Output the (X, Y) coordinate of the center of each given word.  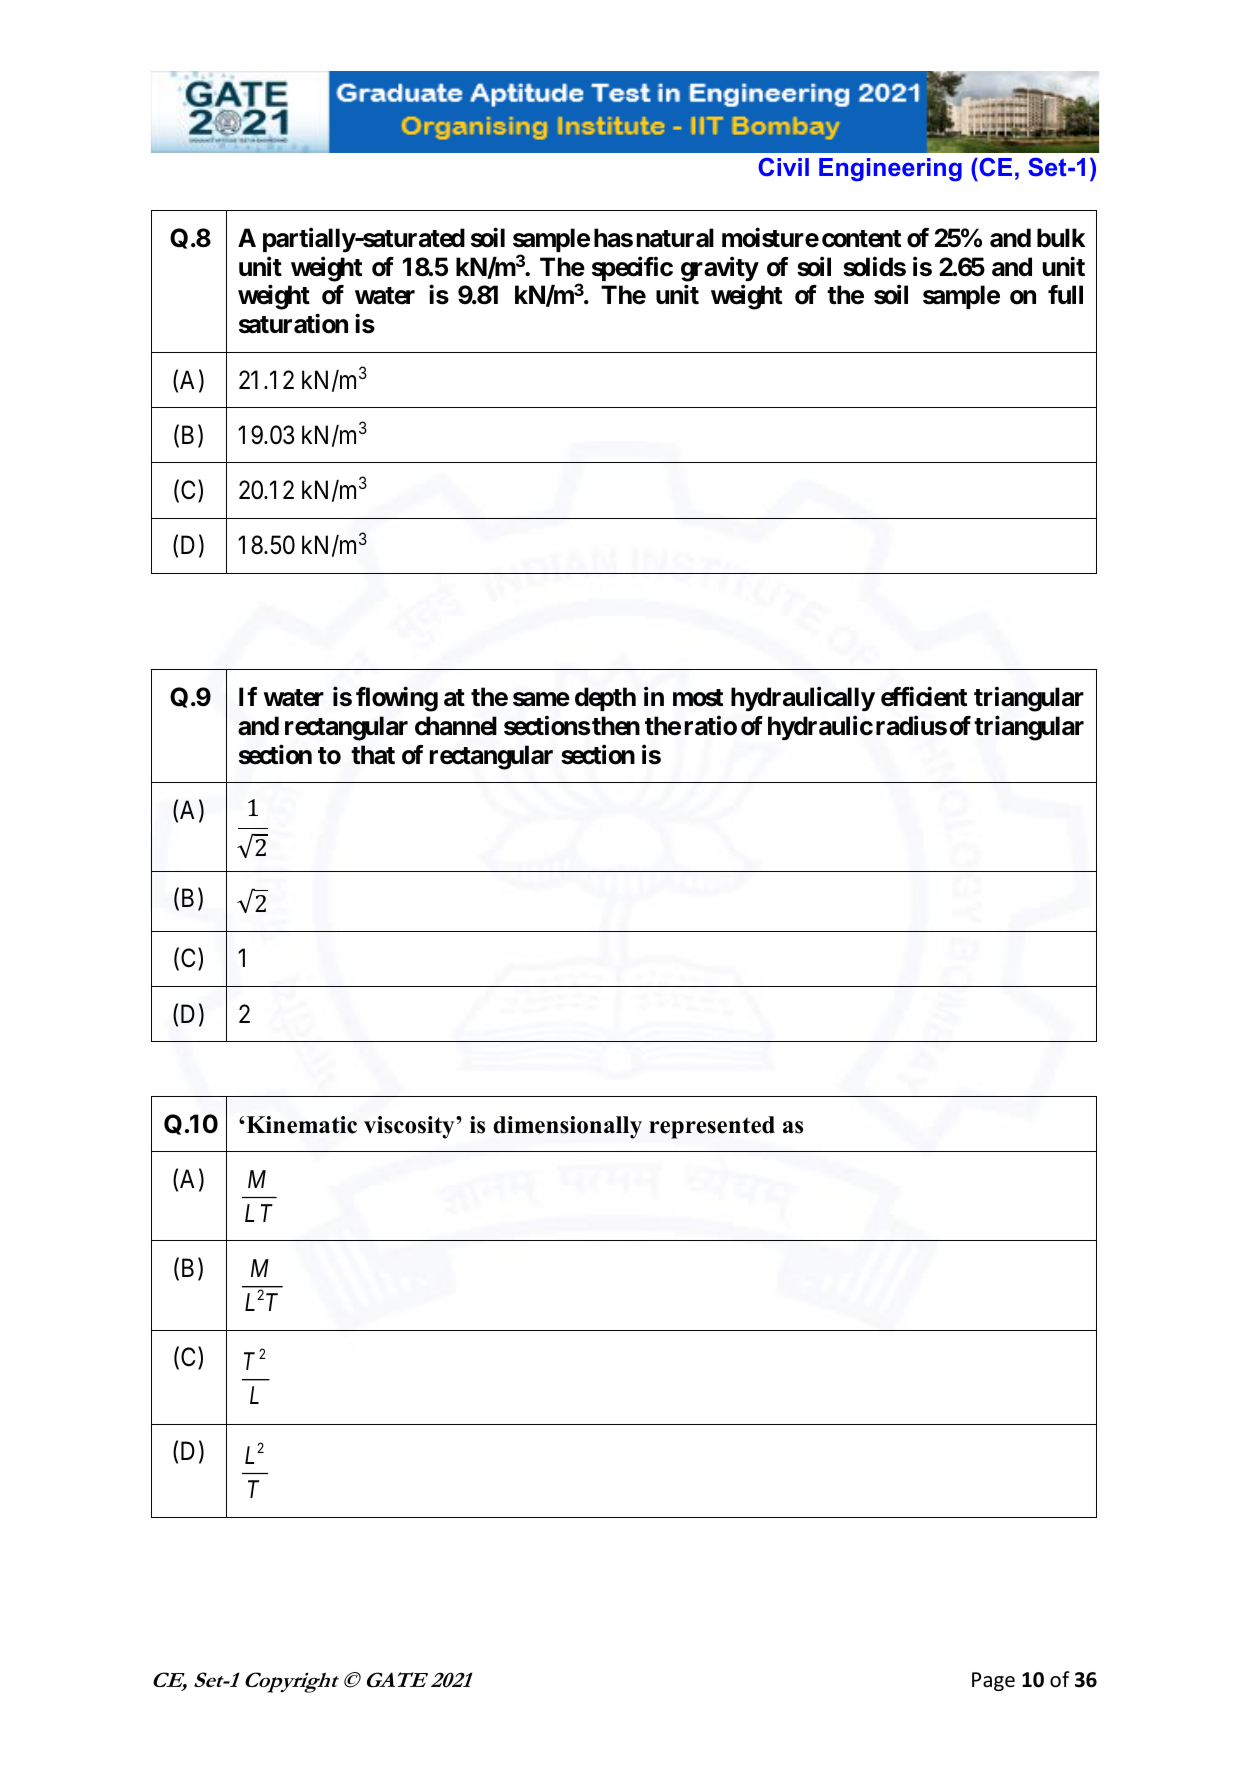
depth (605, 699)
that (373, 755)
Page (993, 1681)
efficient (924, 696)
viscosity (410, 1127)
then (616, 726)
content (861, 239)
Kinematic (301, 1125)
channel (456, 726)
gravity (720, 269)
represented (712, 1127)
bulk (1061, 237)
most (698, 698)
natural (675, 238)
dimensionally (567, 1127)
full (1065, 294)
